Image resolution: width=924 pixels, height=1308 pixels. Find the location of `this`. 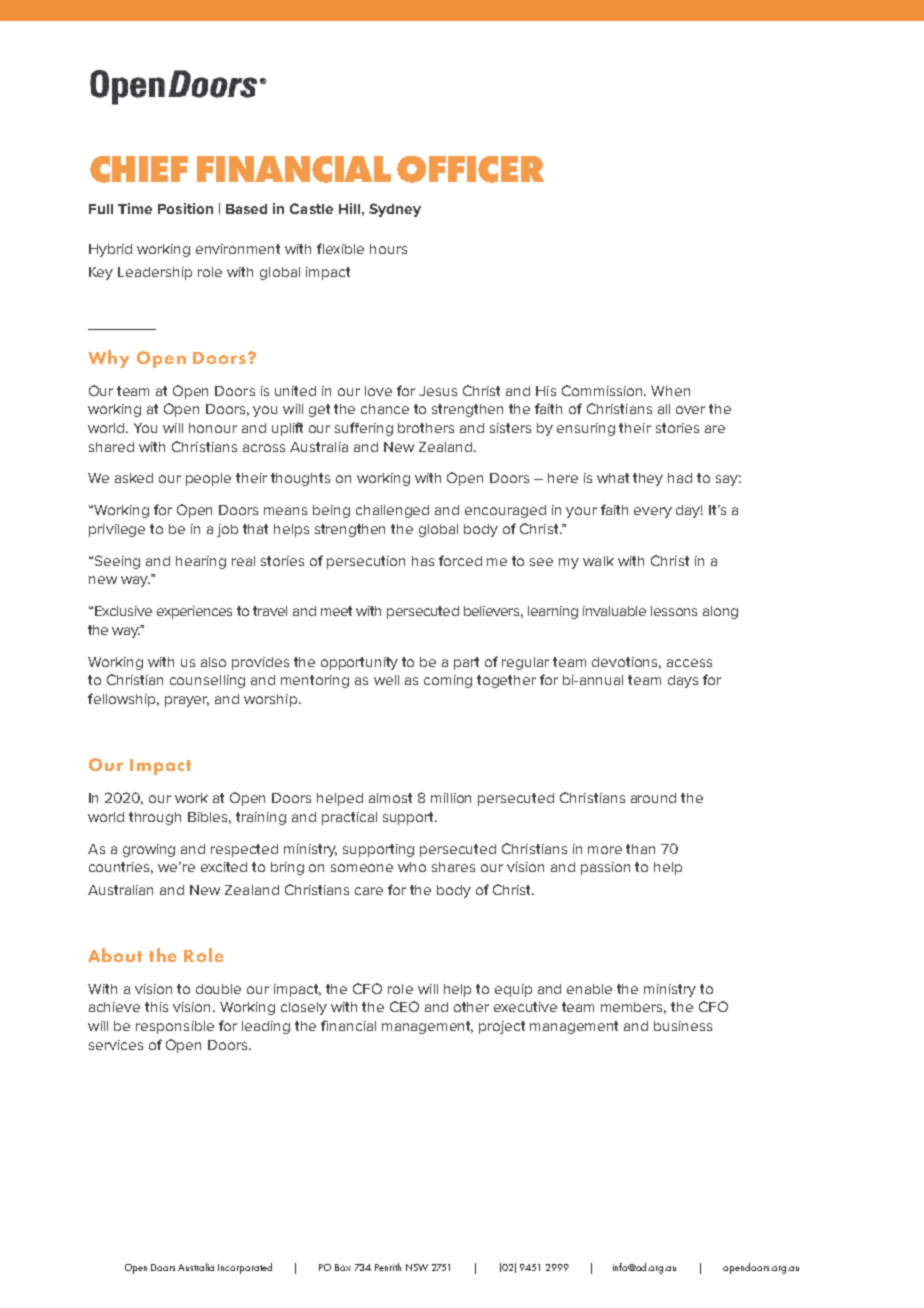

this is located at coordinates (156, 1007).
